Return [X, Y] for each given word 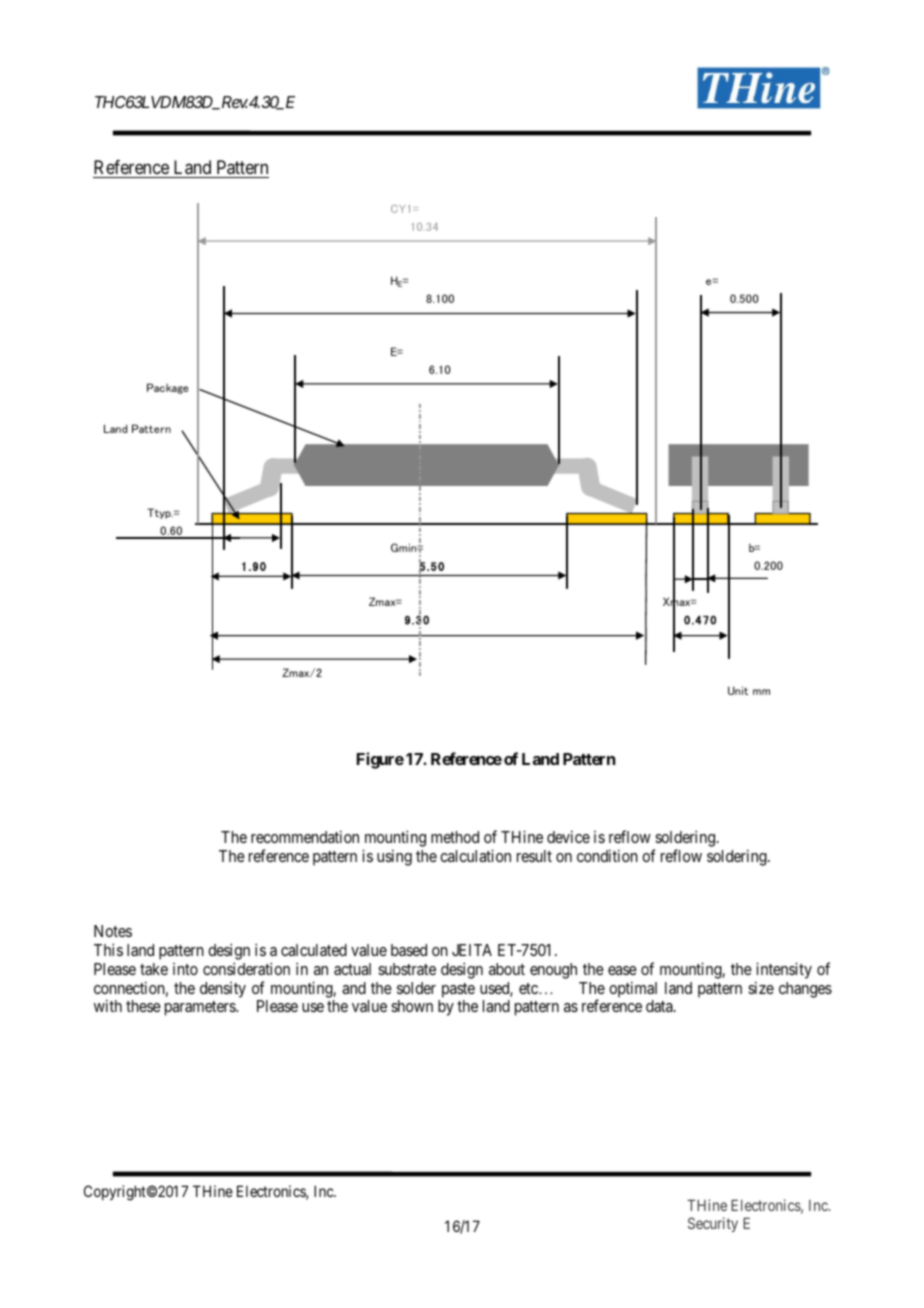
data [660, 1006]
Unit [738, 690]
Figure [380, 760]
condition [607, 855]
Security [713, 1224]
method [455, 837]
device [568, 836]
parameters [201, 1008]
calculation [475, 855]
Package [167, 388]
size [761, 987]
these [143, 1006]
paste [458, 990]
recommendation [305, 836]
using [394, 857]
